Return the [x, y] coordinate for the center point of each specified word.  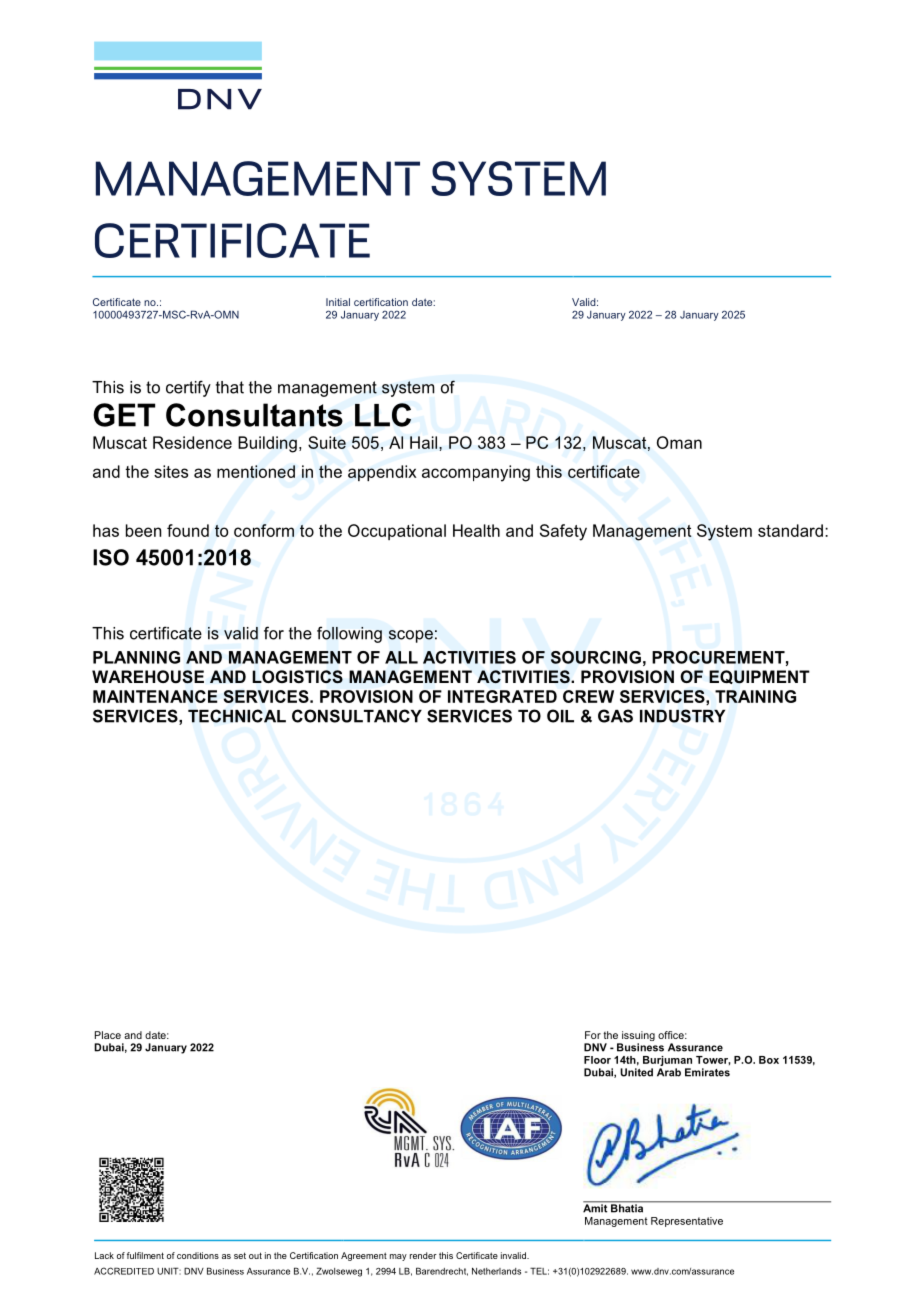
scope [411, 636]
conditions [198, 1255]
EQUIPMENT [759, 677]
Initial [338, 302]
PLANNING [136, 657]
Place [108, 1035]
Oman [679, 442]
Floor [597, 1060]
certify [188, 388]
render [423, 1255]
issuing [637, 1037]
